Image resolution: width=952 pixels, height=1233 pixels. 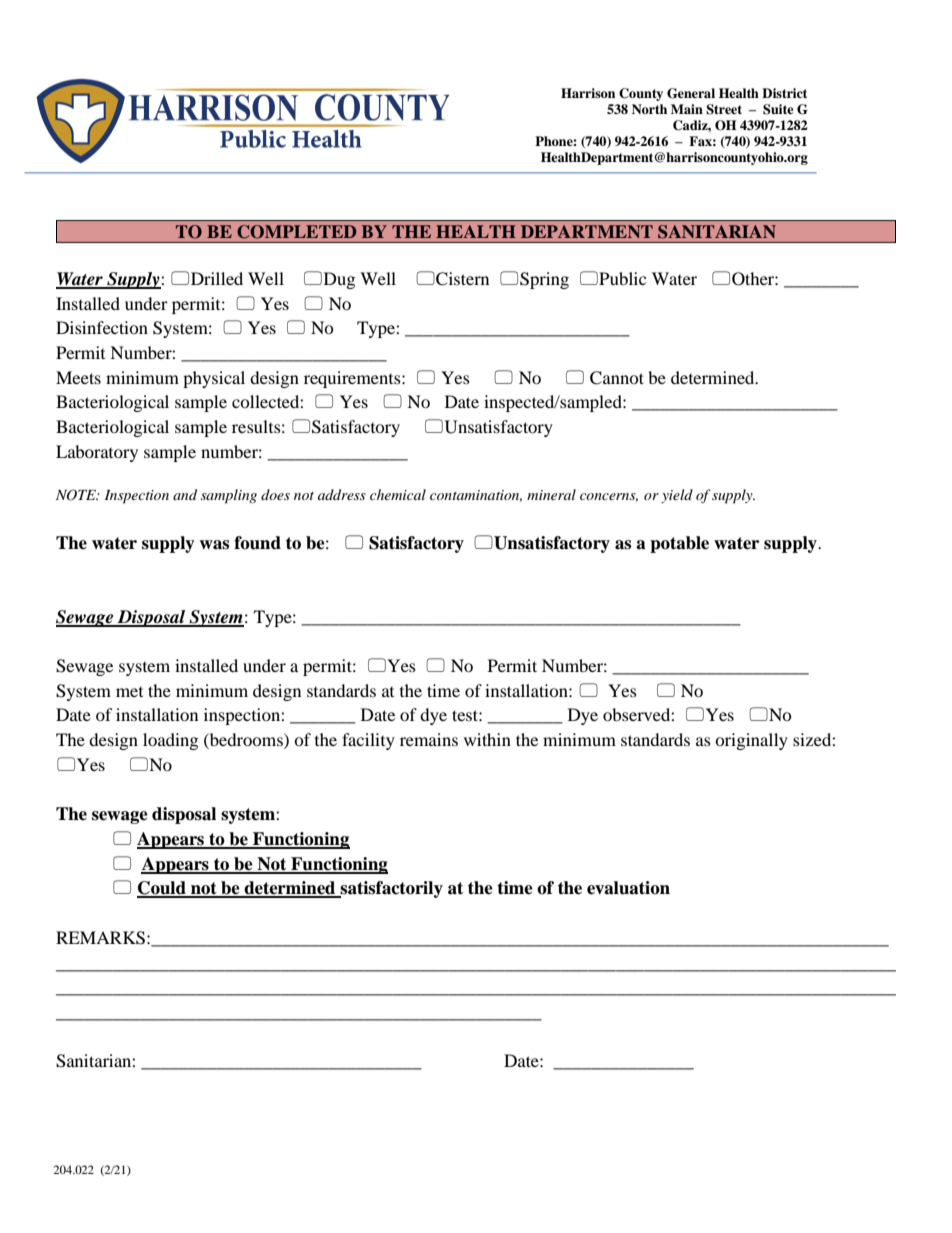 What do you see at coordinates (162, 889) in the screenshot?
I see `Could` at bounding box center [162, 889].
